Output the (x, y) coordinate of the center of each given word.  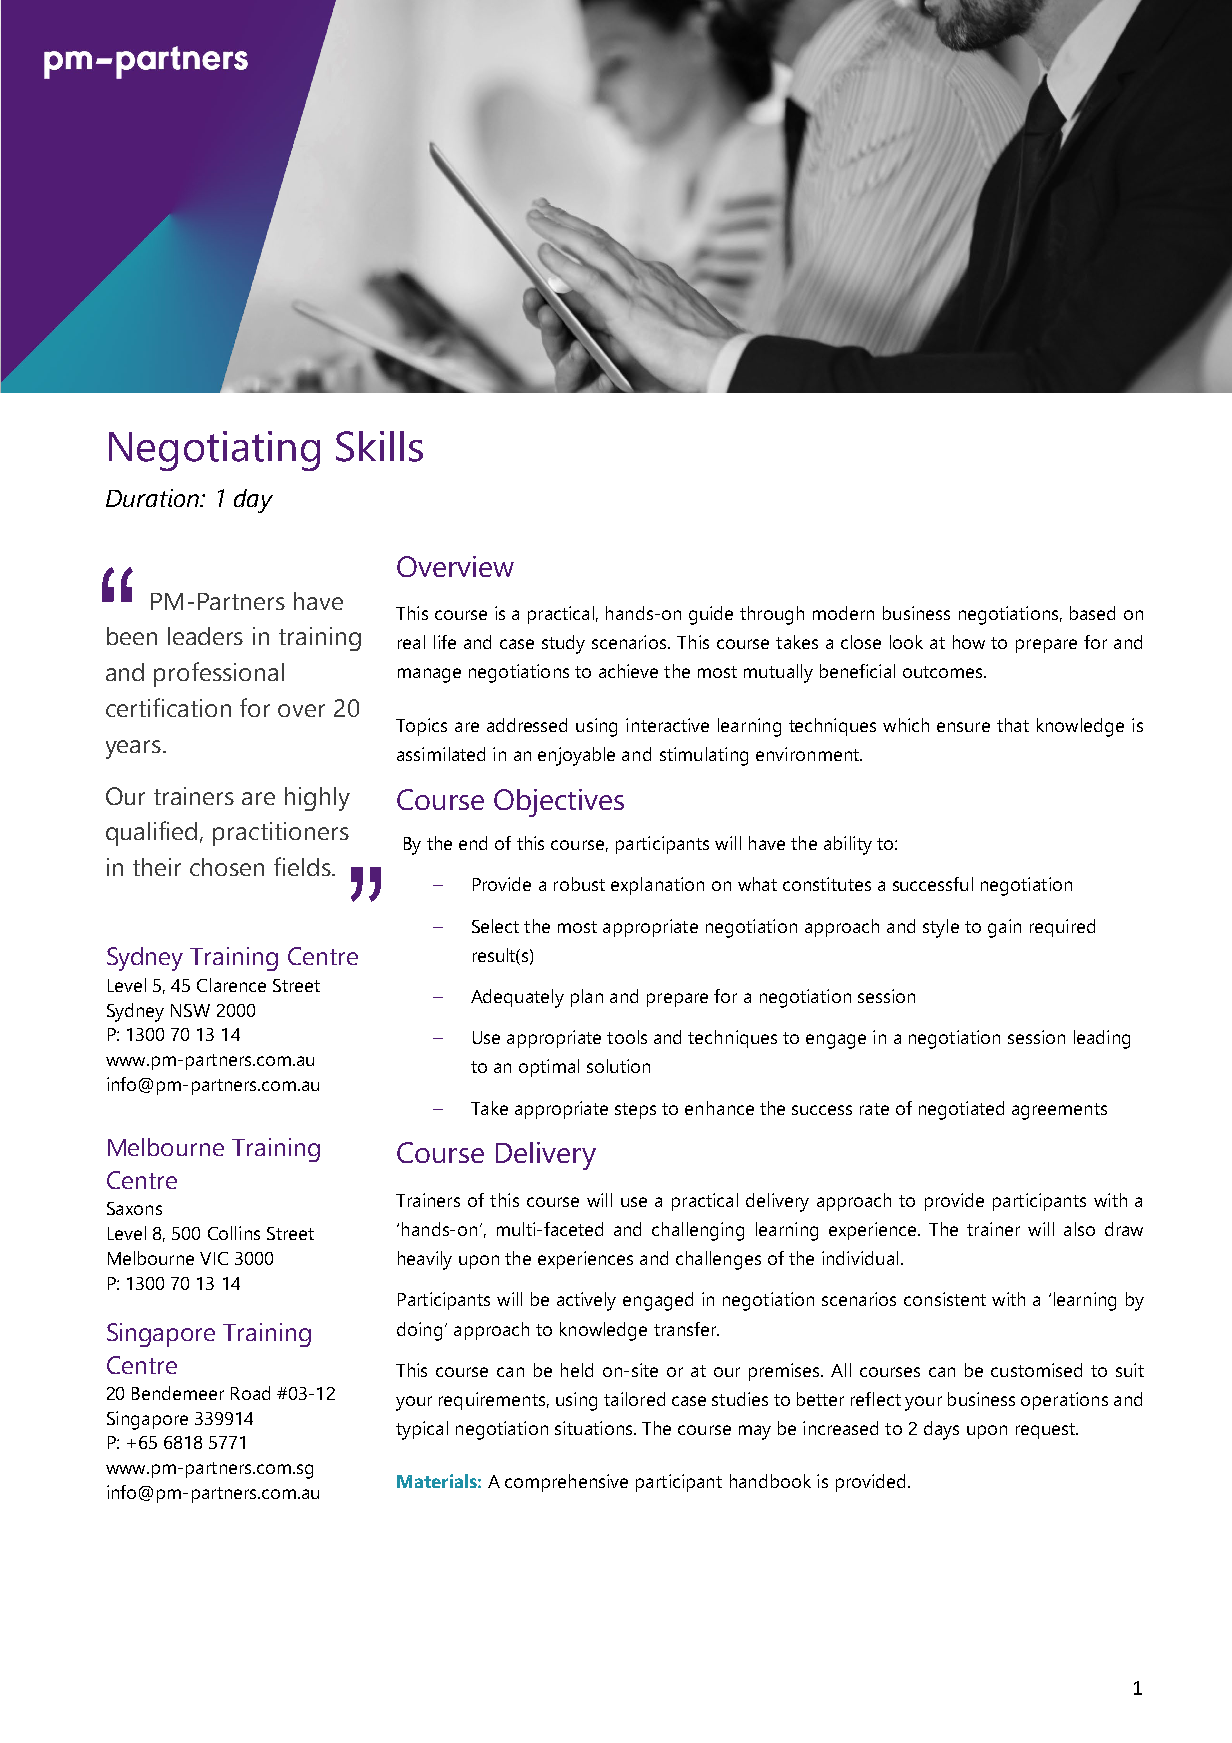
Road (250, 1393)
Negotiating (214, 451)
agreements (1059, 1111)
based (1092, 613)
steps (635, 1111)
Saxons (134, 1208)
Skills (379, 446)
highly (317, 799)
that (1013, 725)
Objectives (559, 803)
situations (595, 1428)
